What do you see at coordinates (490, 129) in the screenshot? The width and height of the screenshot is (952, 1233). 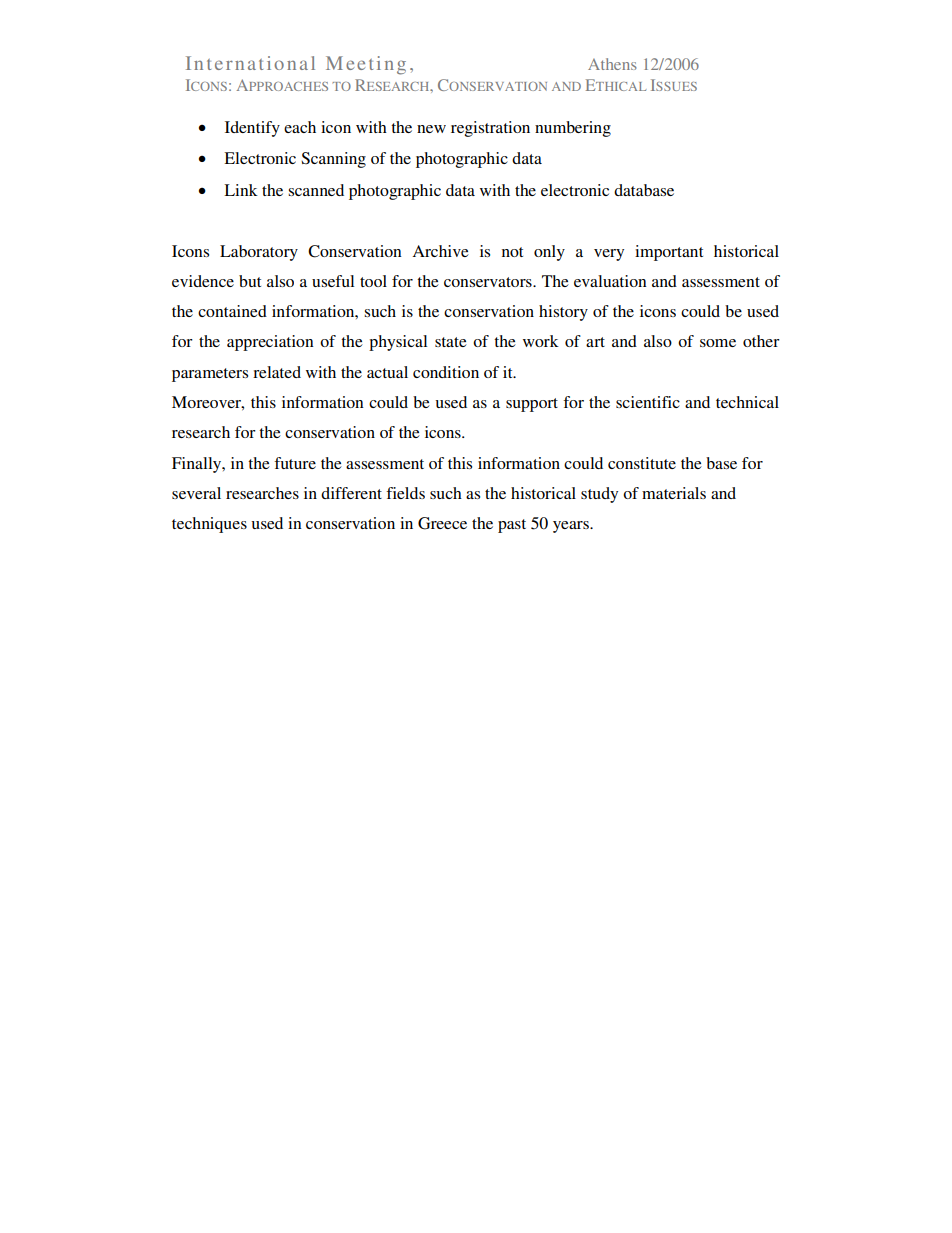 I see `registration` at bounding box center [490, 129].
